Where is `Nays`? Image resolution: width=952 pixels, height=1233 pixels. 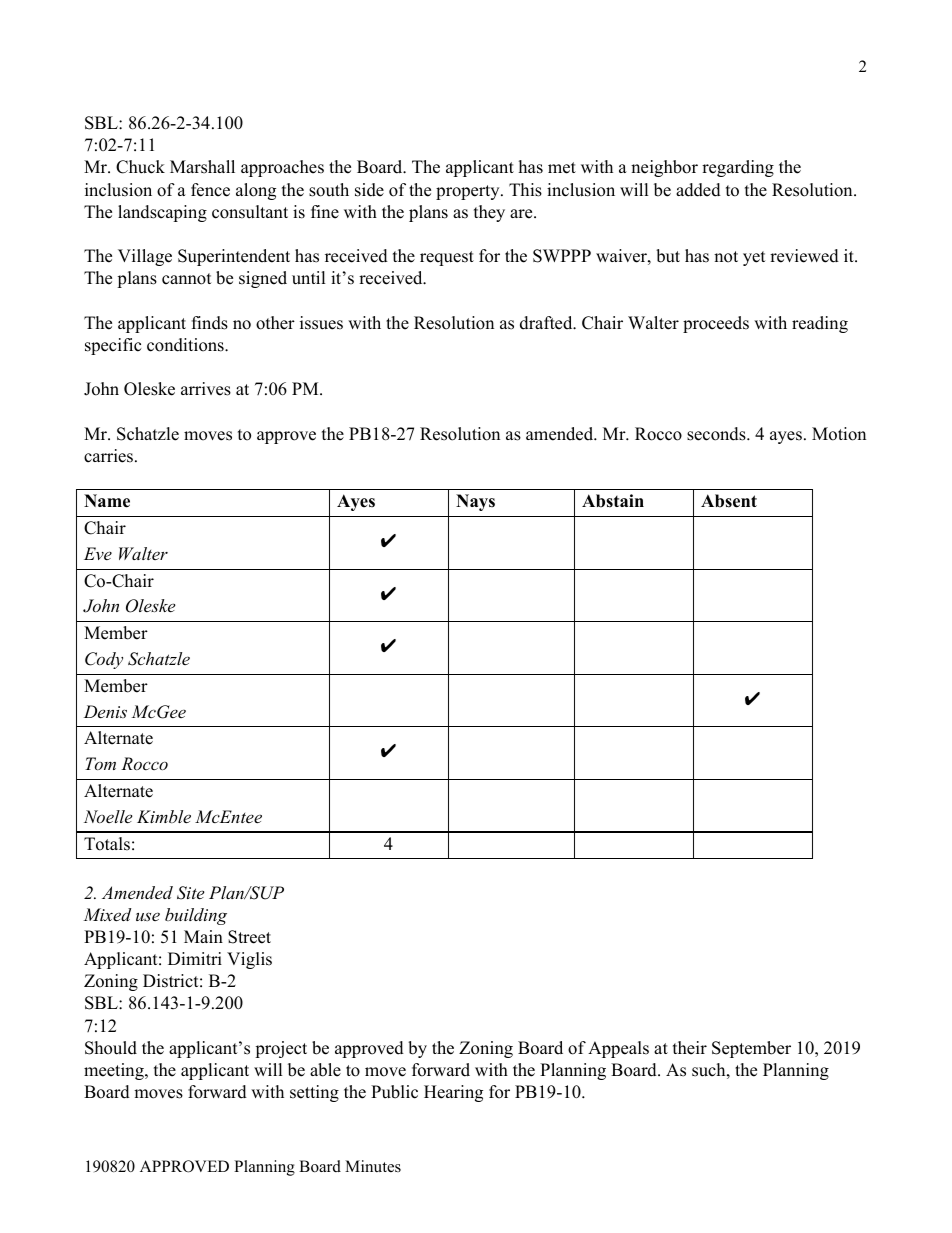 Nays is located at coordinates (475, 502).
